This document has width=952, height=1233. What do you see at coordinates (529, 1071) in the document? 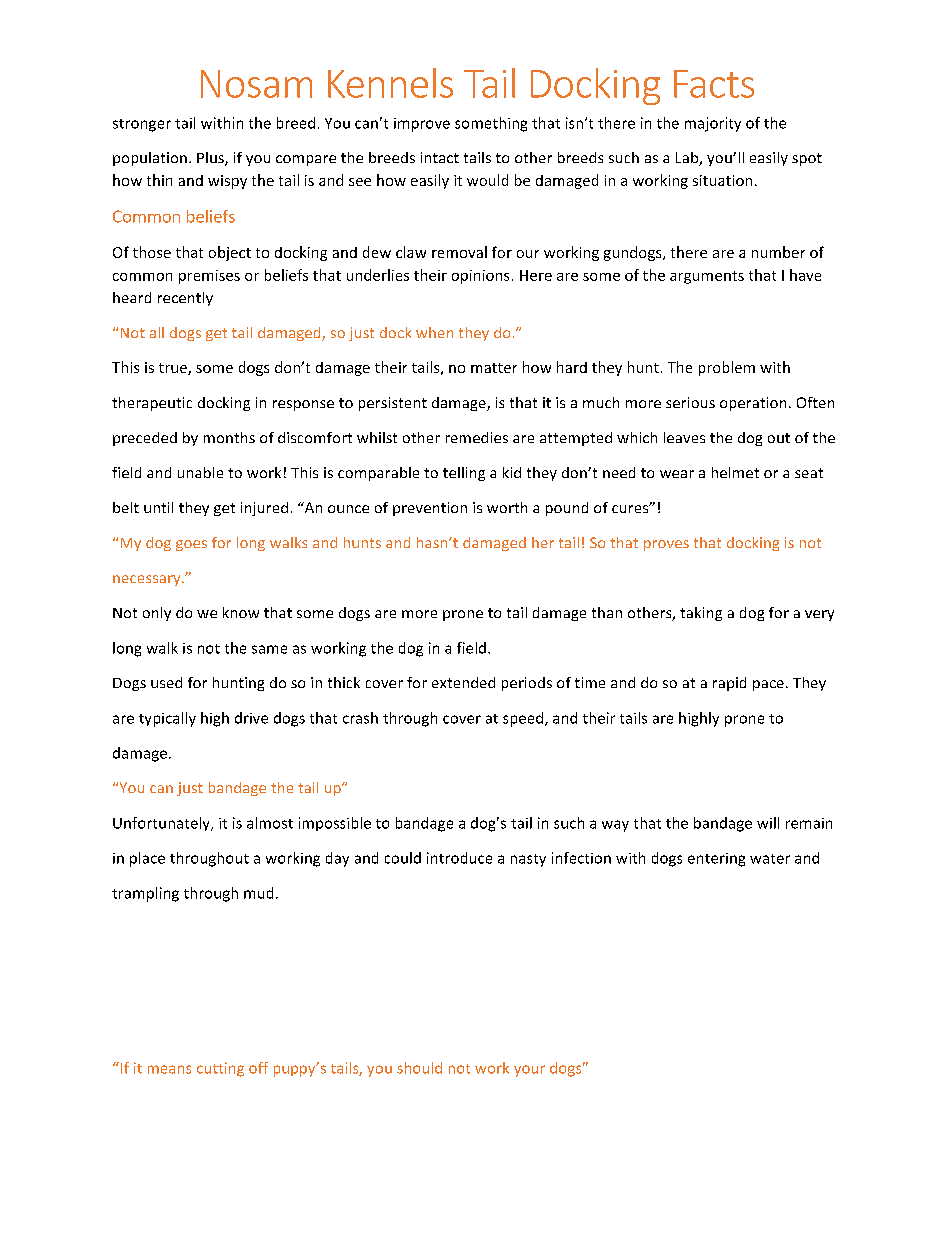
I see `your` at bounding box center [529, 1071].
